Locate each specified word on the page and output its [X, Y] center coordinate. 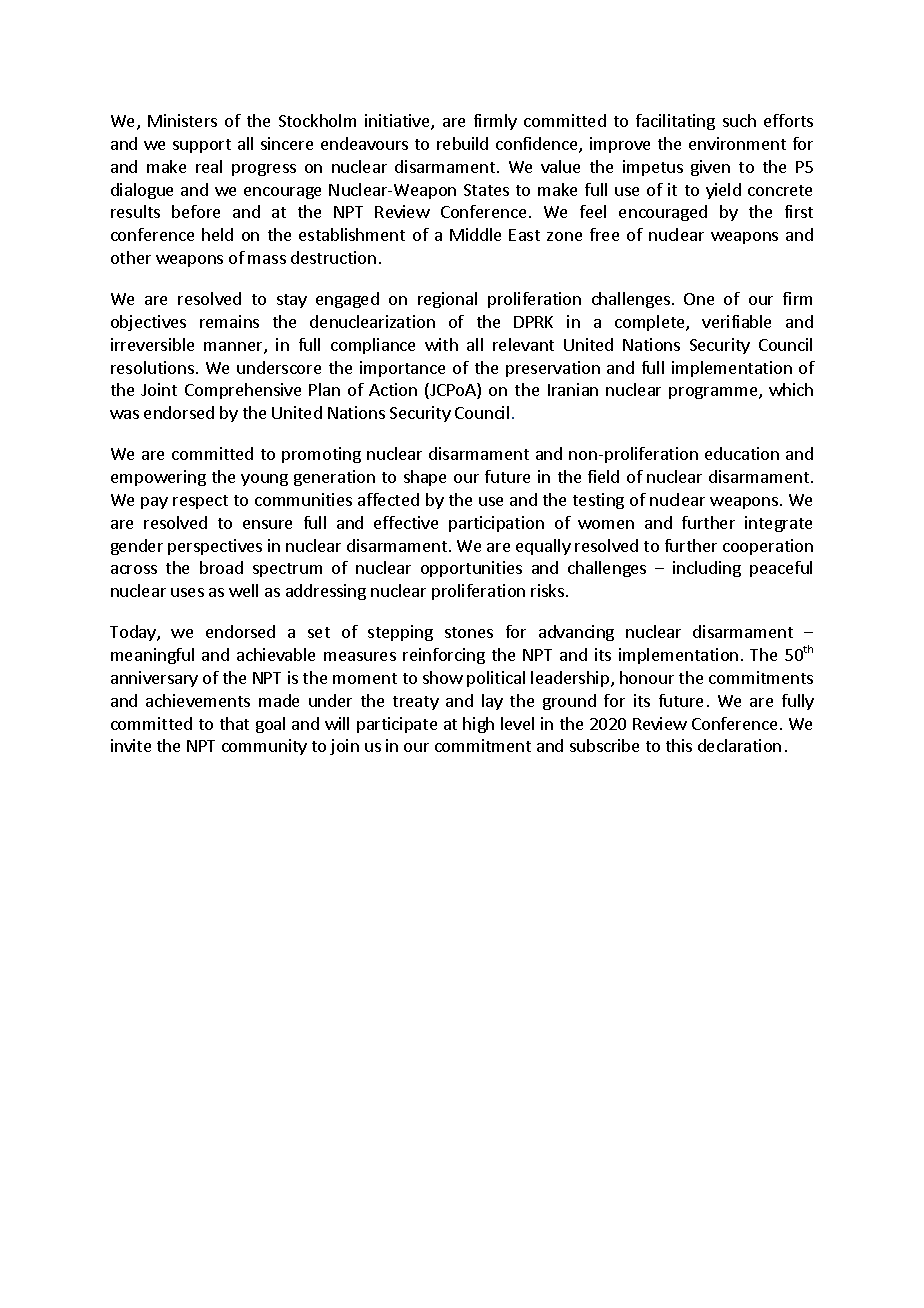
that [234, 723]
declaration [739, 745]
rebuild [462, 143]
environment [737, 143]
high [478, 725]
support [202, 146]
